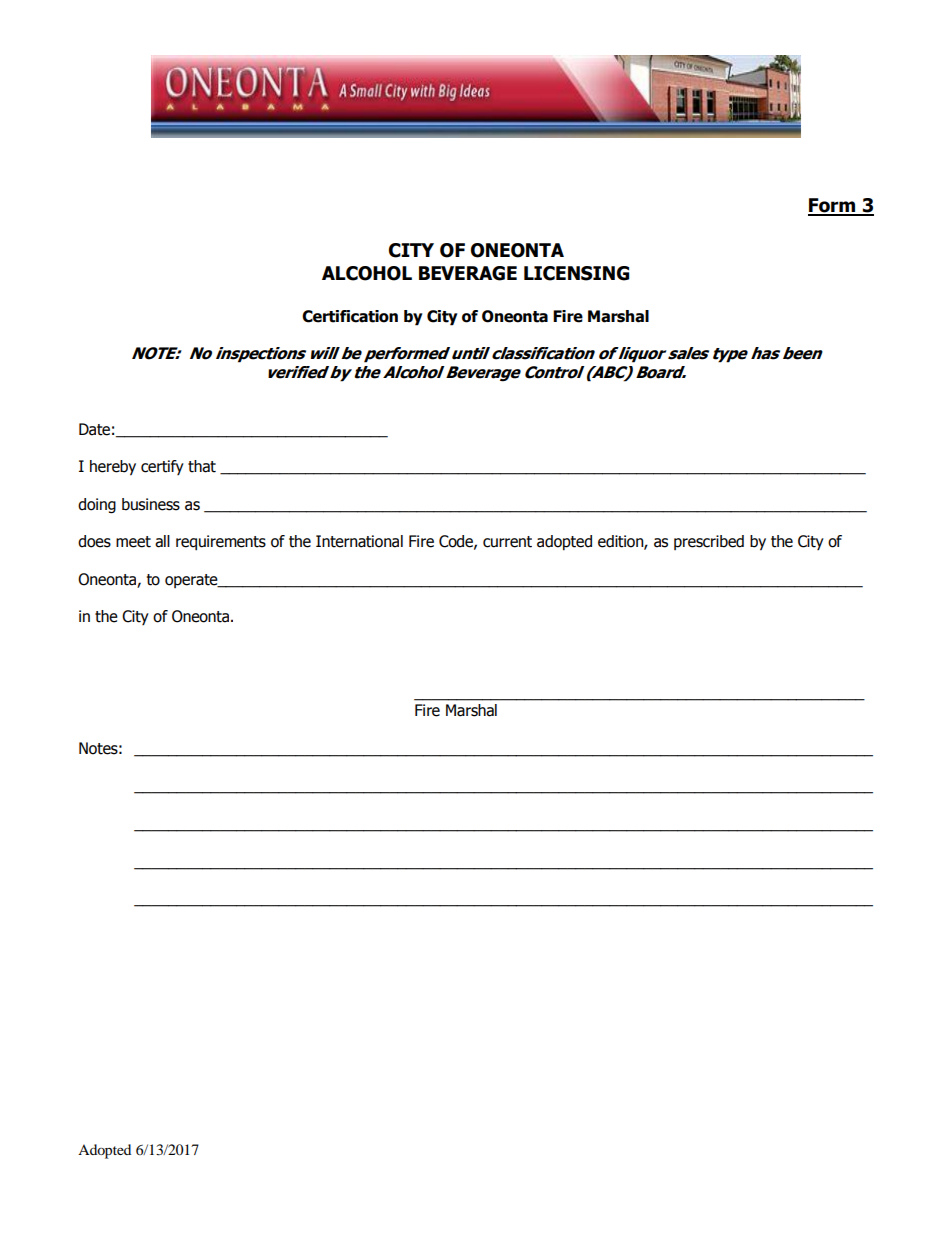 This screenshot has width=952, height=1233. What do you see at coordinates (113, 468) in the screenshot?
I see `hereby` at bounding box center [113, 468].
